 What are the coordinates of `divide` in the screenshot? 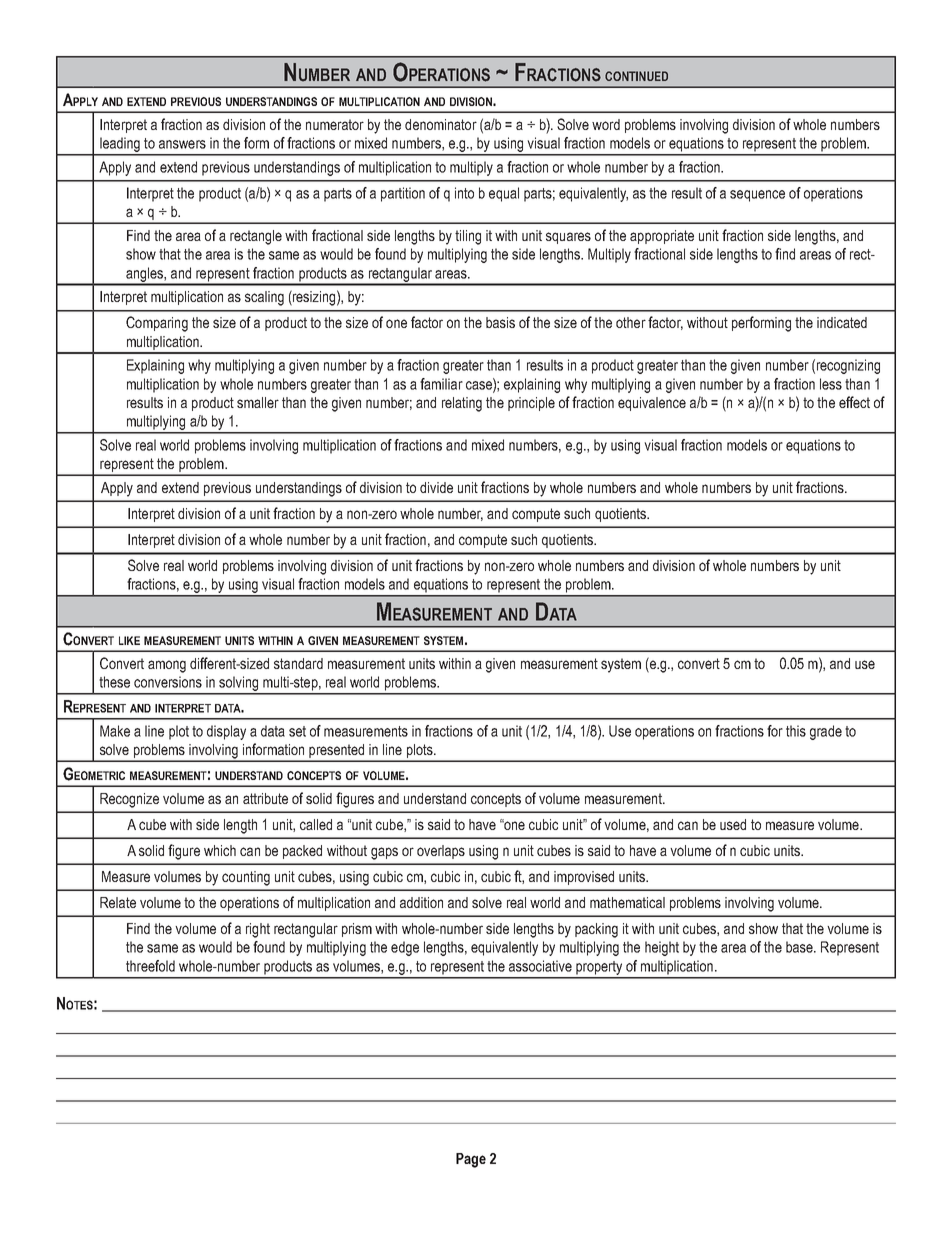 It's located at (436, 487).
